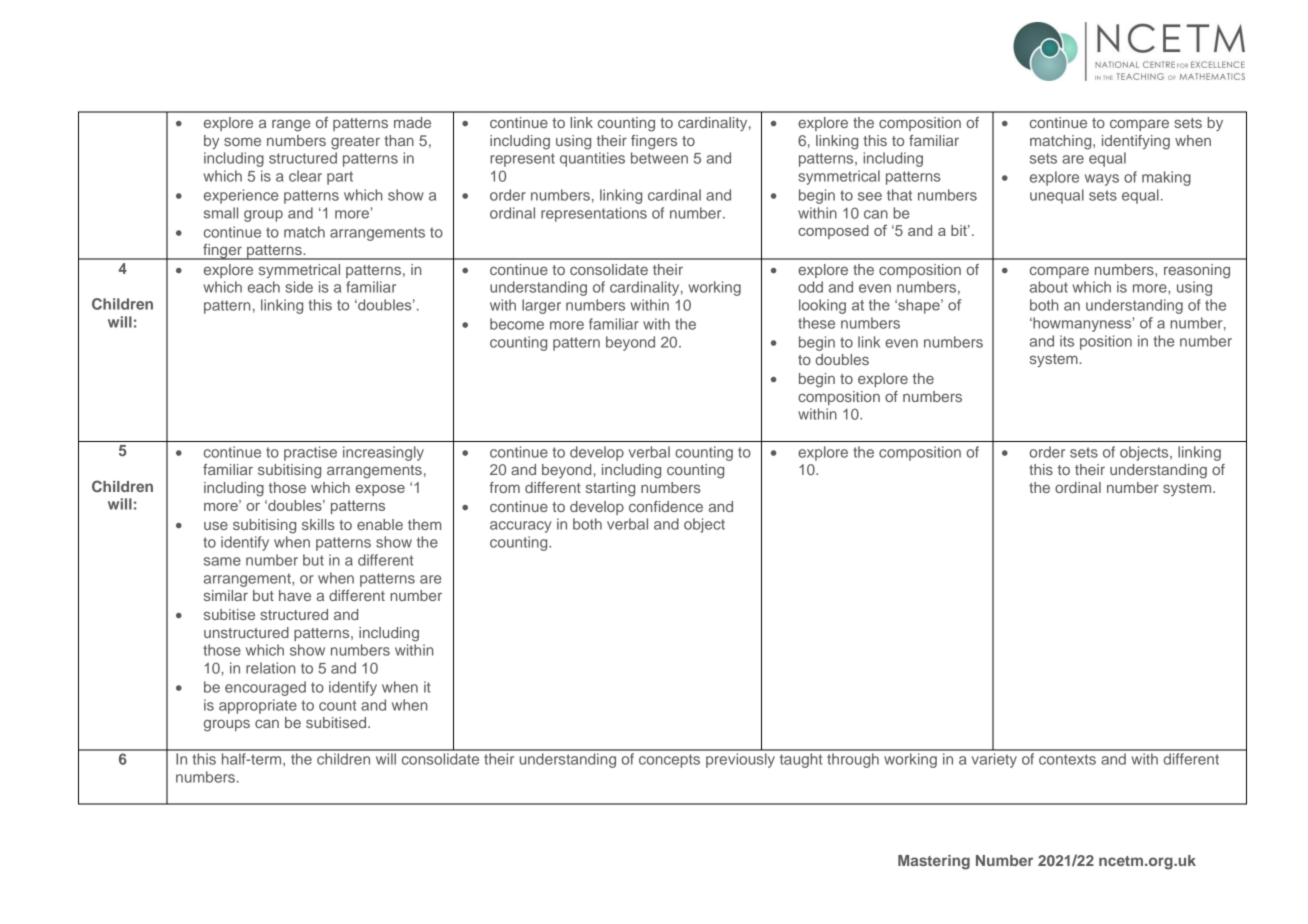  Describe the element at coordinates (355, 143) in the page. I see `greater` at that location.
